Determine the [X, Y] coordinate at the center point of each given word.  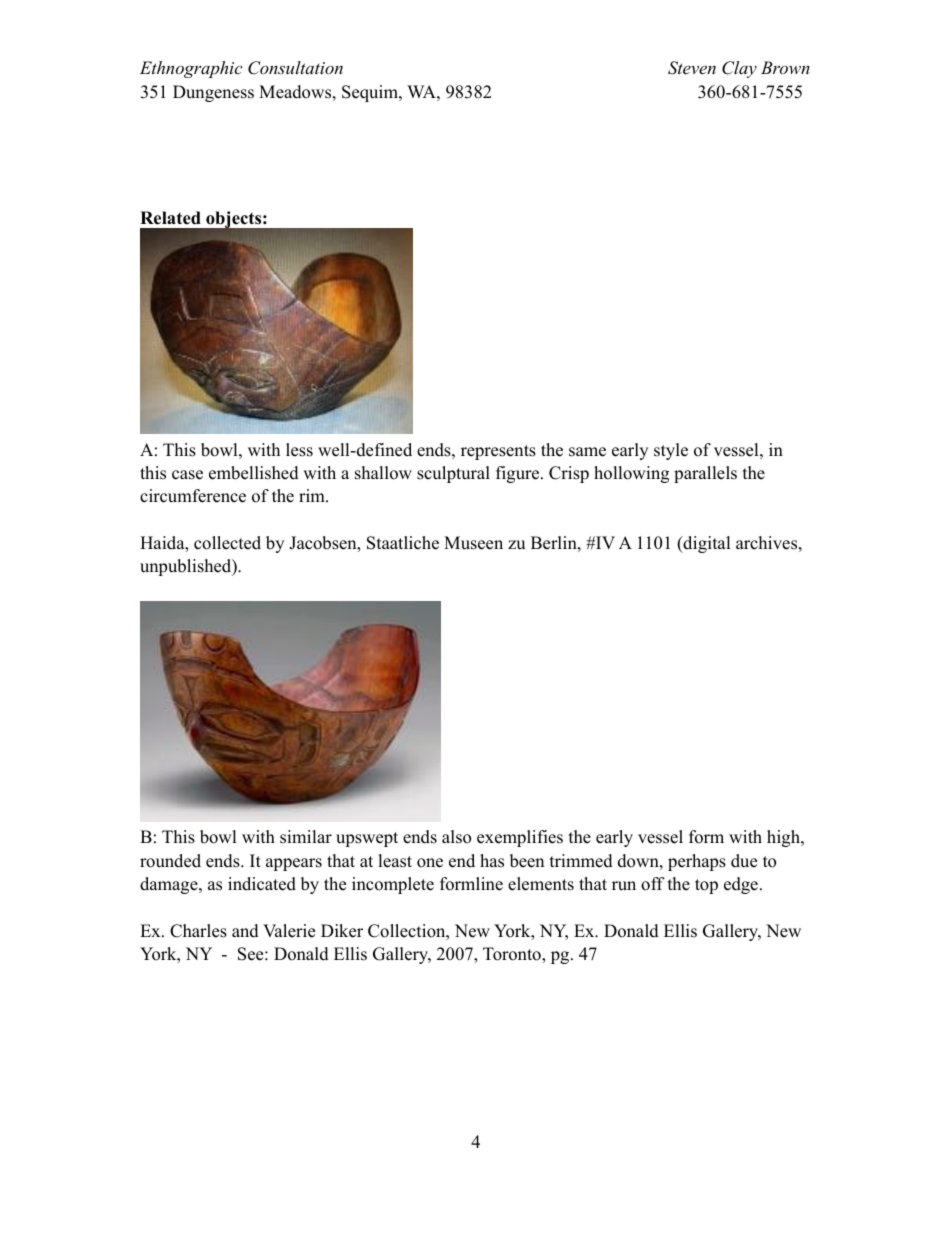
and [245, 931]
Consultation [295, 68]
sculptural [453, 474]
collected [227, 543]
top [706, 886]
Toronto [513, 955]
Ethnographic [191, 69]
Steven [692, 68]
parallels [705, 474]
